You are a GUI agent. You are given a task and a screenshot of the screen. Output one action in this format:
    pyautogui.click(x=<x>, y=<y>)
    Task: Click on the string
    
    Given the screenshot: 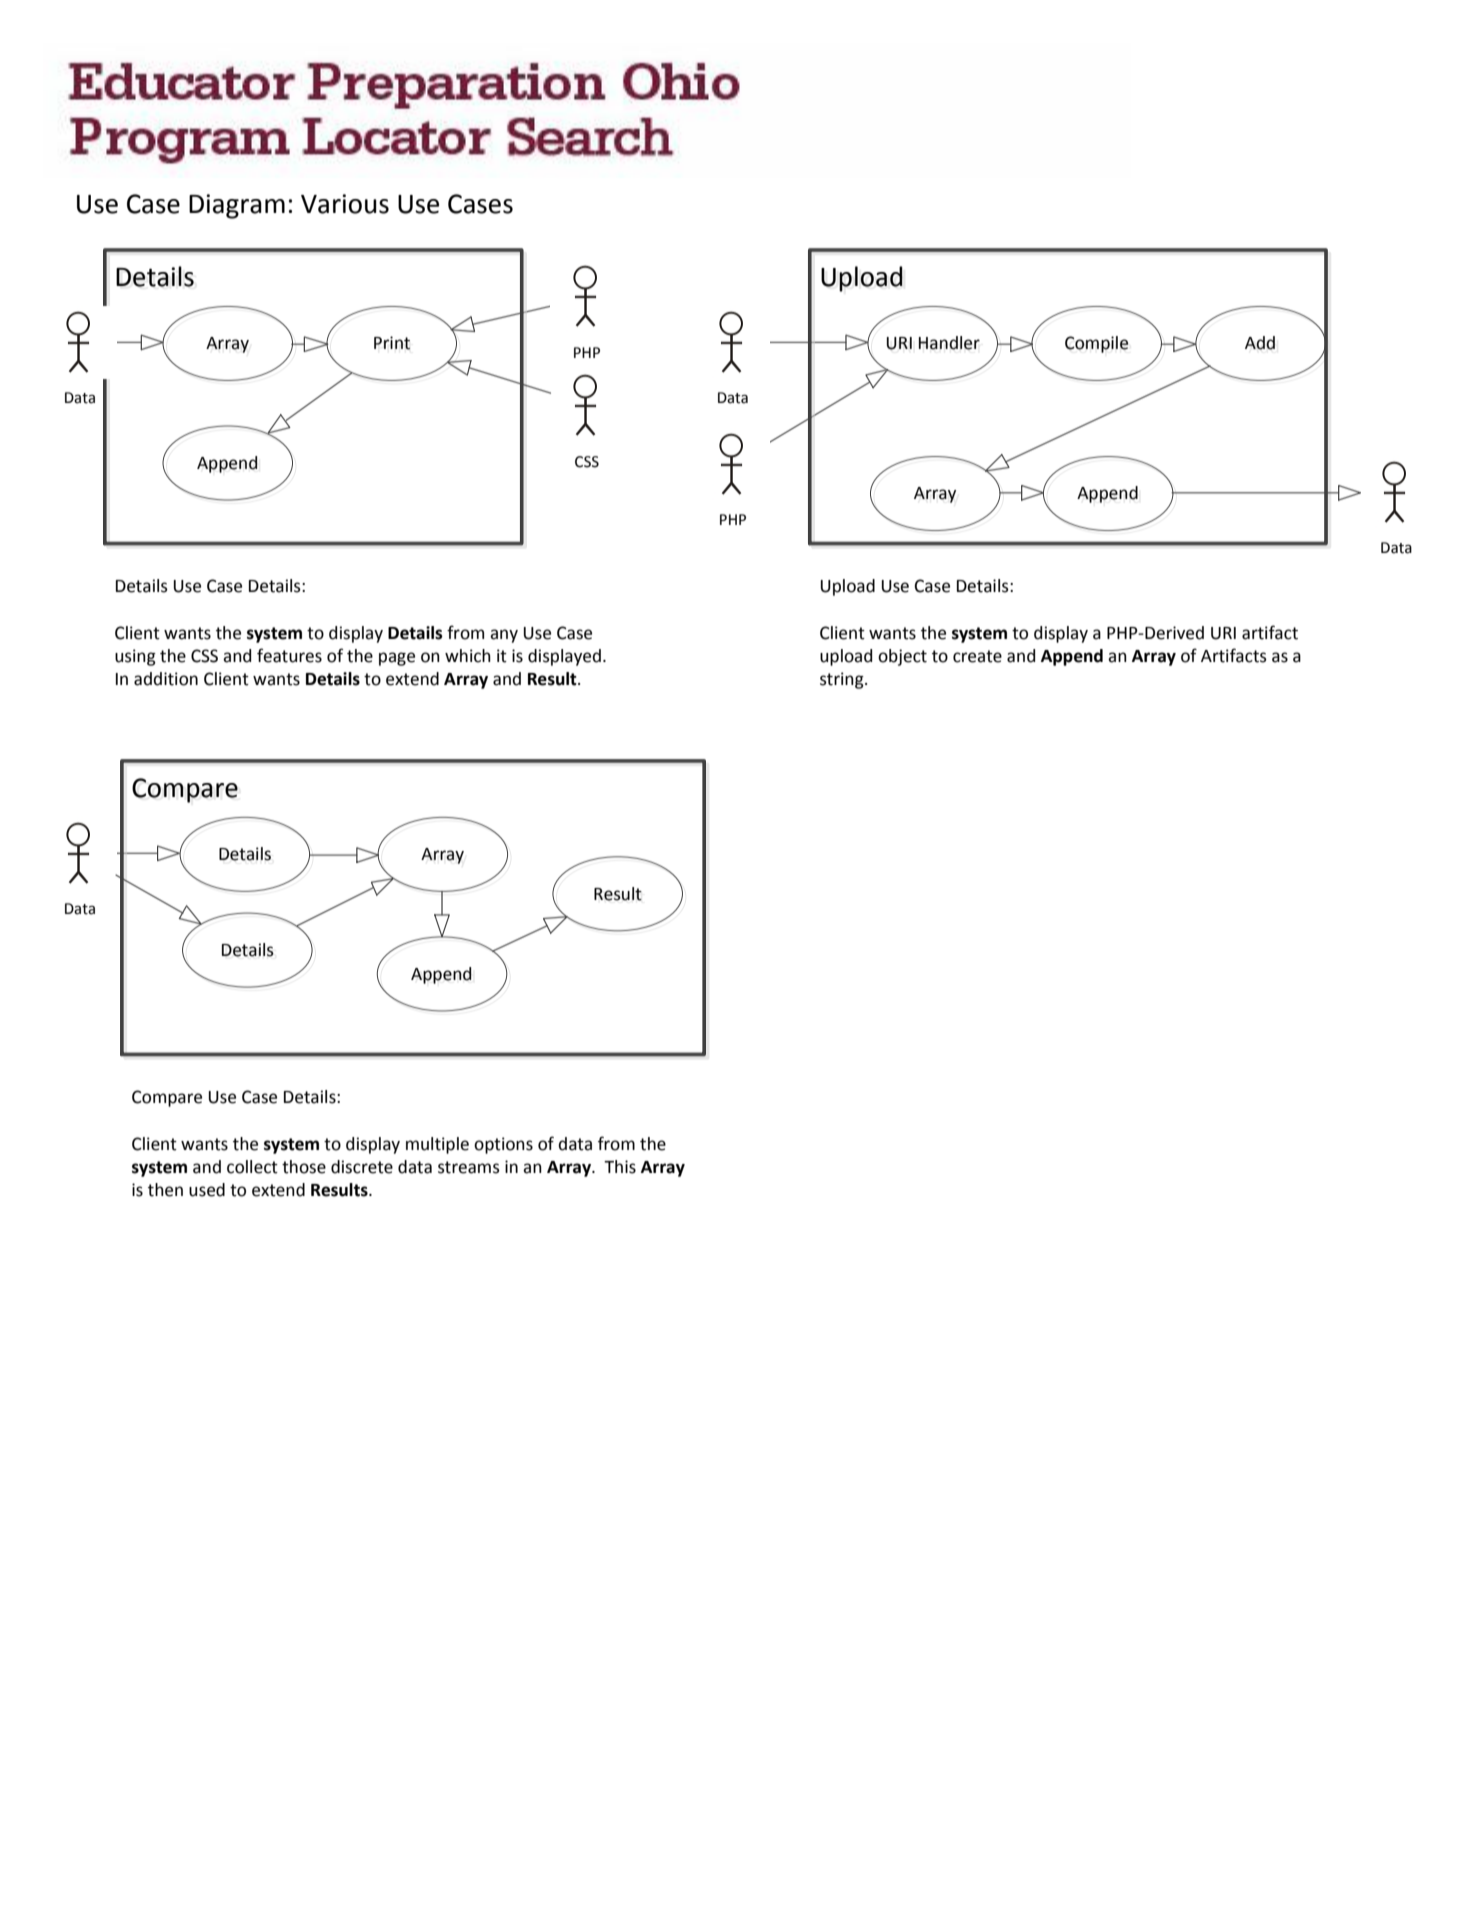 What is the action you would take?
    pyautogui.click(x=843, y=680)
